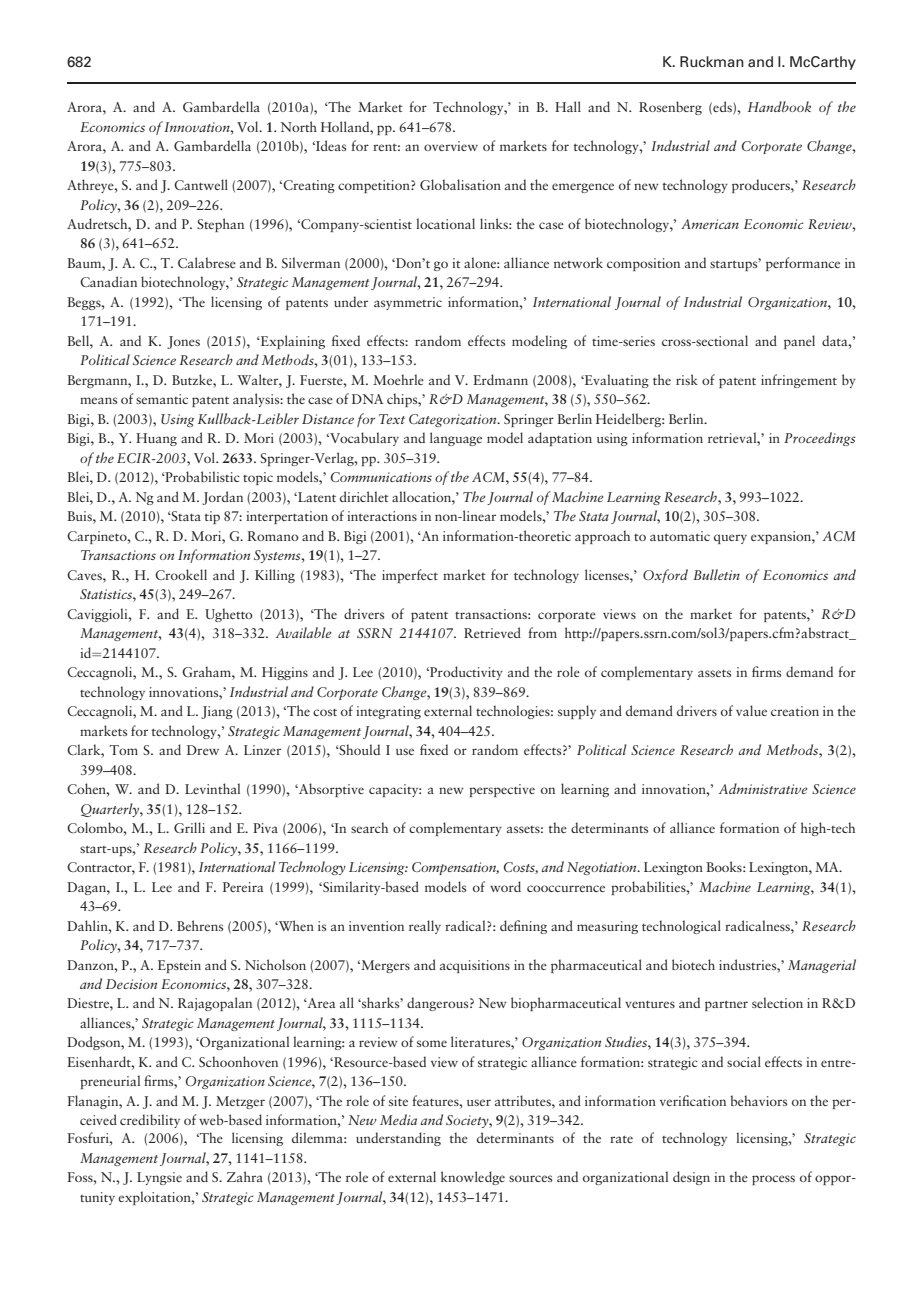 This image has width=924, height=1293. I want to click on Proceedings, so click(820, 439).
